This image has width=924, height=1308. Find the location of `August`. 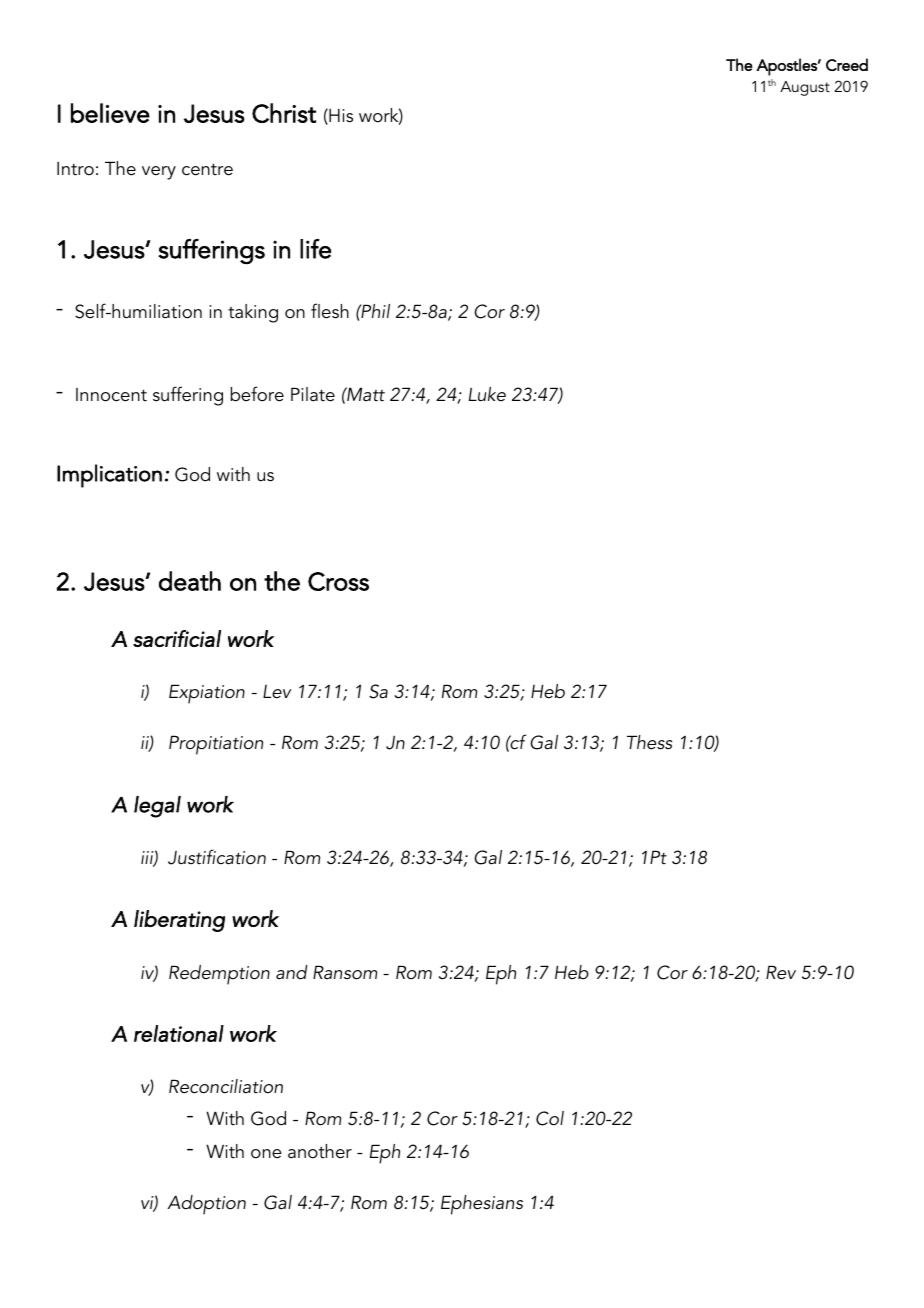

August is located at coordinates (805, 88).
